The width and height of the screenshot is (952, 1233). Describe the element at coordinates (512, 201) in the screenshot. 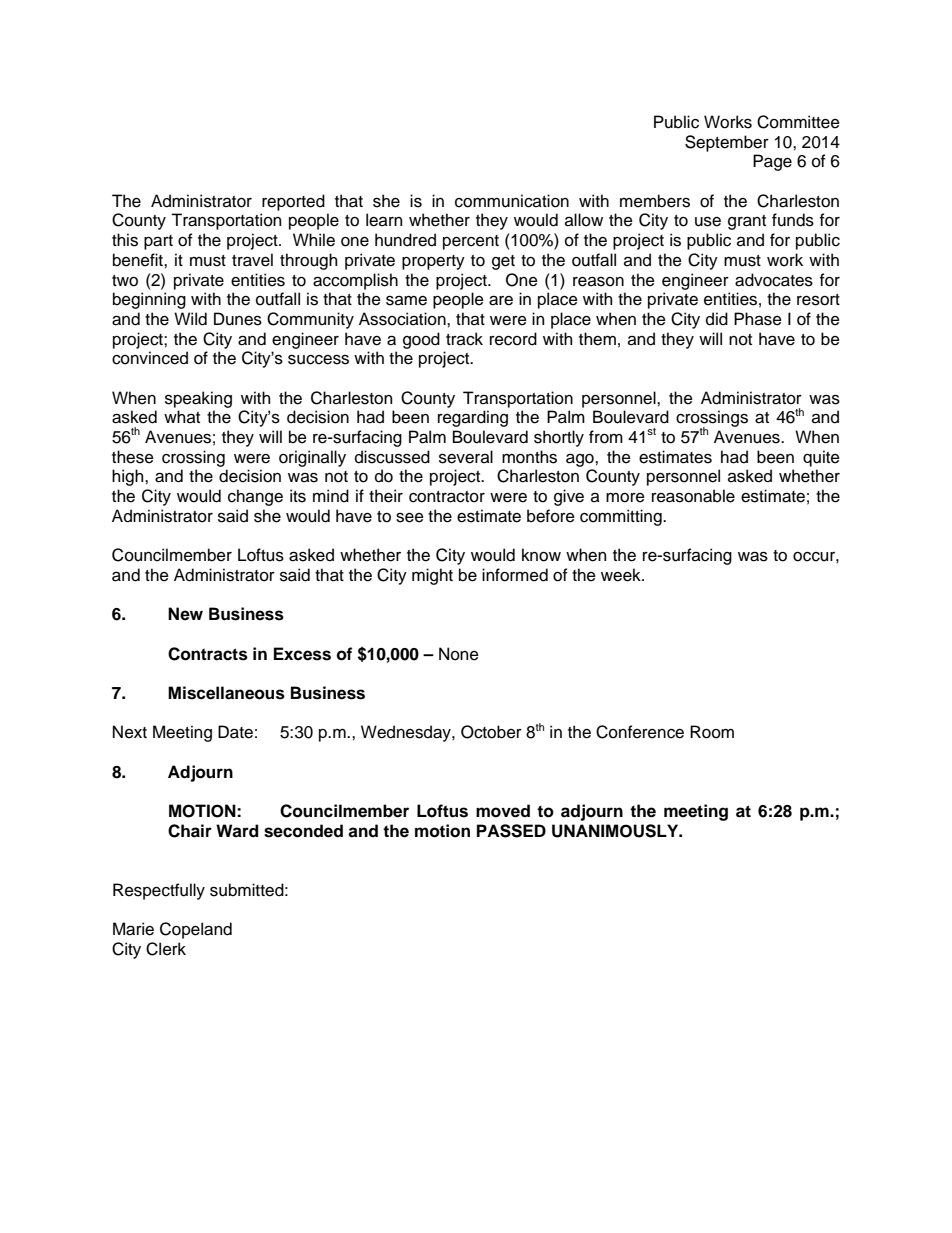

I see `communication` at that location.
